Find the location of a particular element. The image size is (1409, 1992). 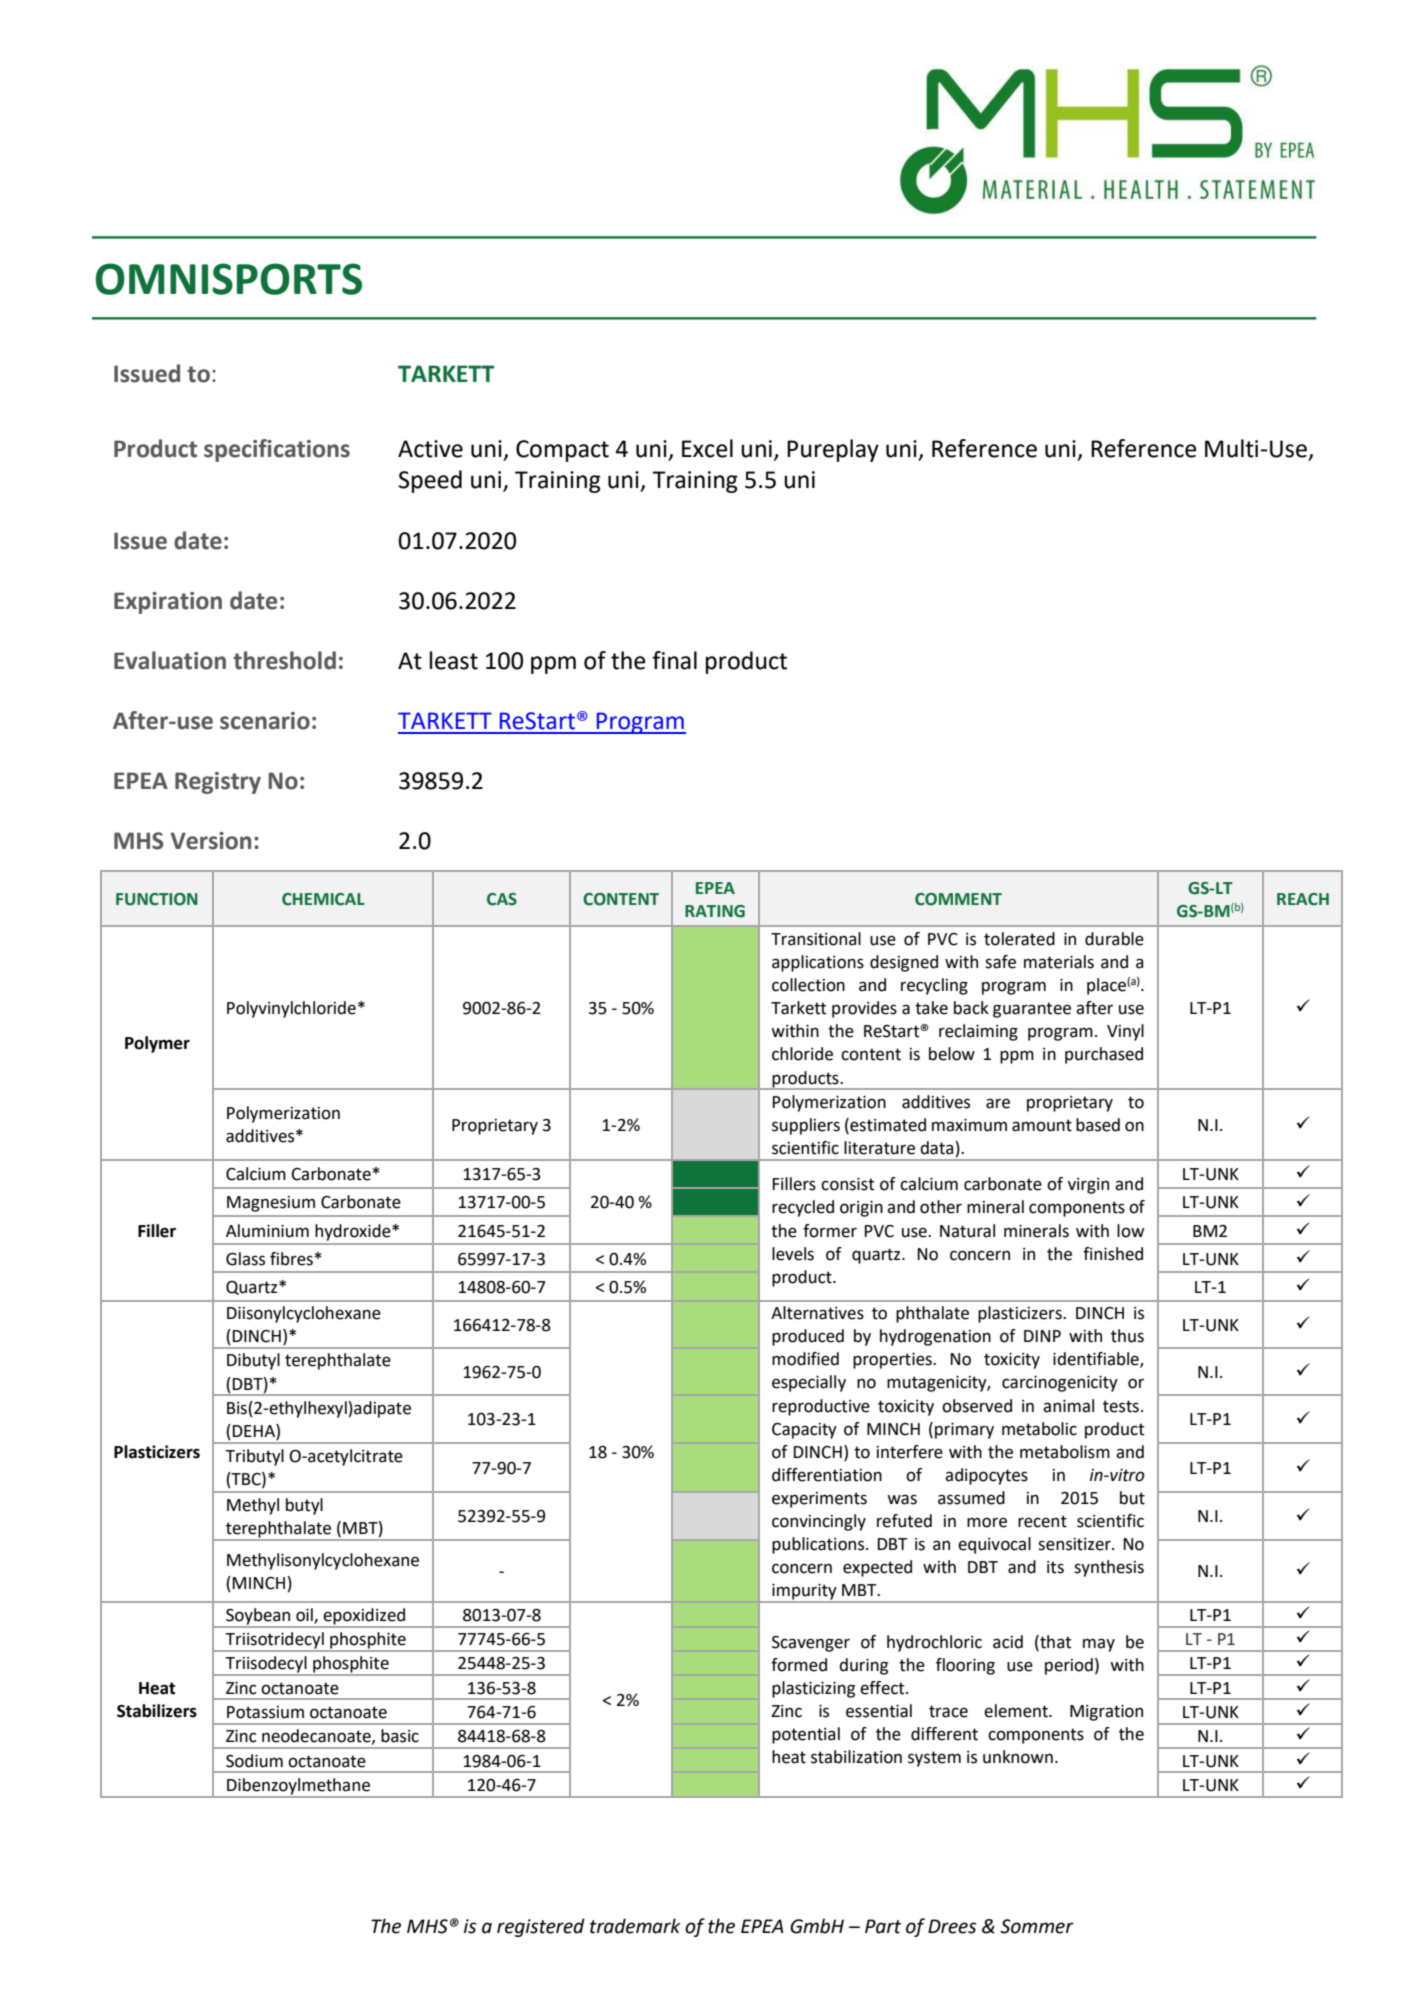

fibres is located at coordinates (291, 1259).
